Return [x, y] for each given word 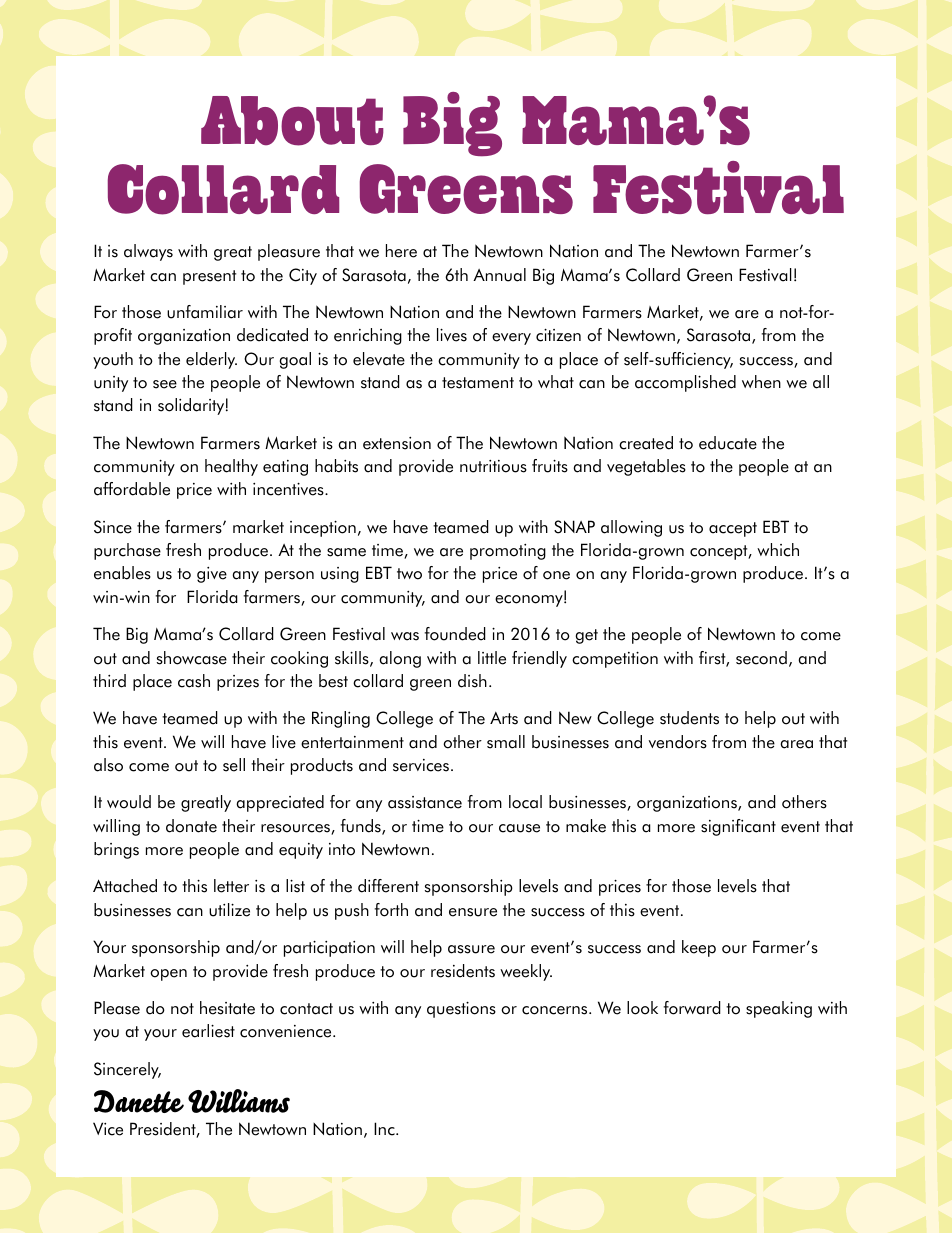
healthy [231, 467]
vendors [678, 742]
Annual [499, 275]
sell [234, 765]
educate [728, 443]
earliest [208, 1031]
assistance [425, 802]
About [292, 121]
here [401, 251]
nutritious [493, 466]
